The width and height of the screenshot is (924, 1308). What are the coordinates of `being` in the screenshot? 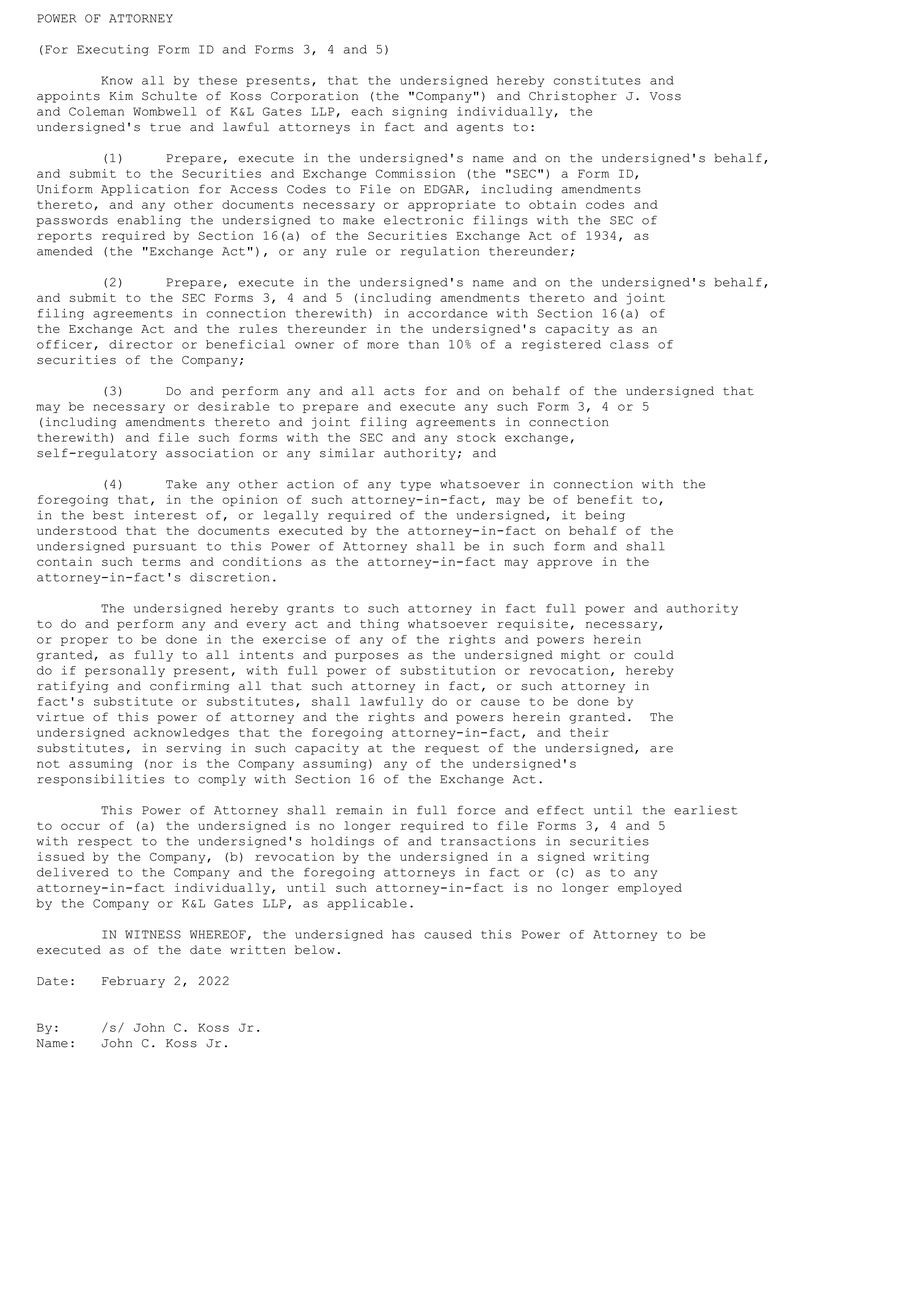 It's located at (605, 516).
